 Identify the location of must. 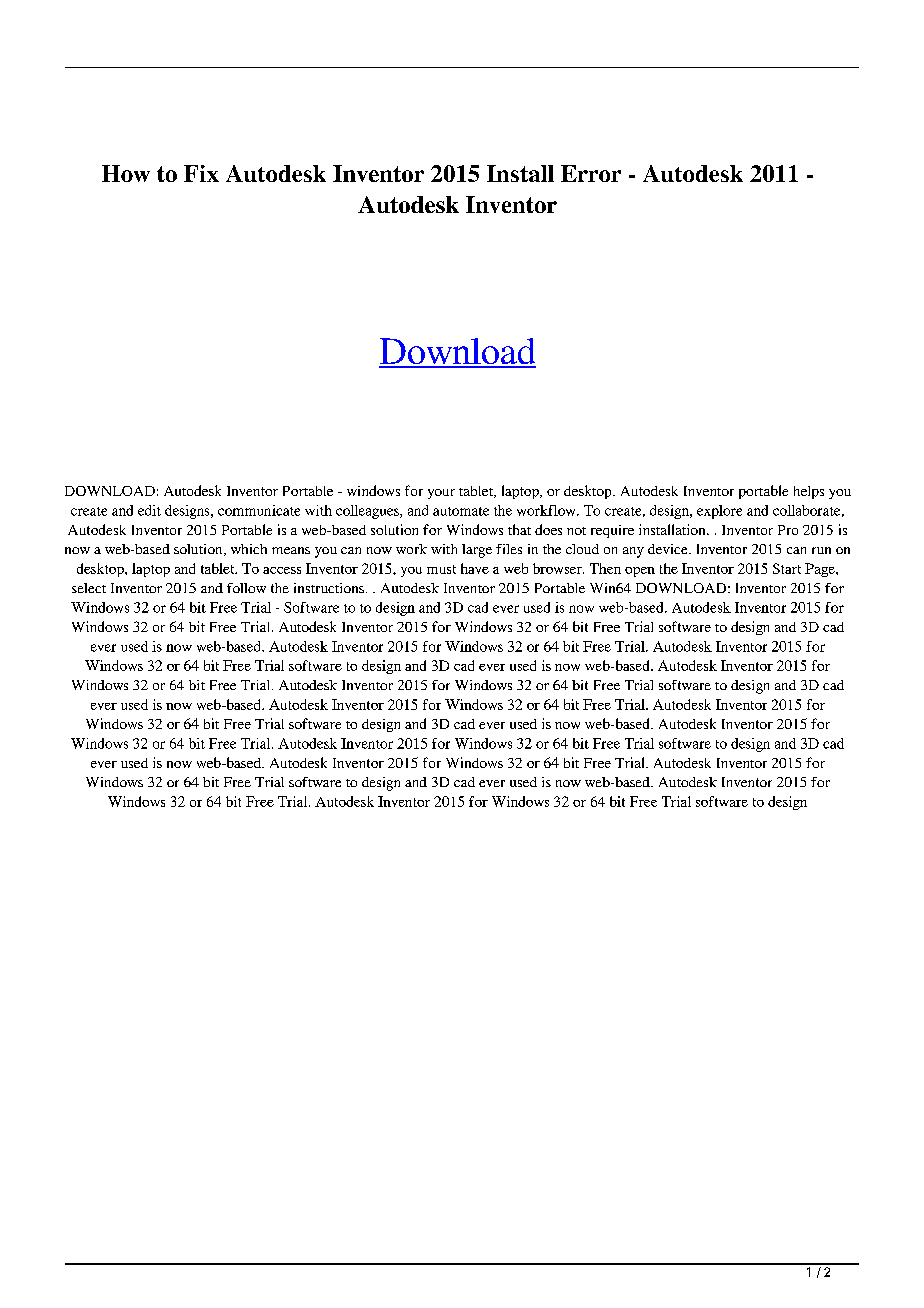
(441, 569).
